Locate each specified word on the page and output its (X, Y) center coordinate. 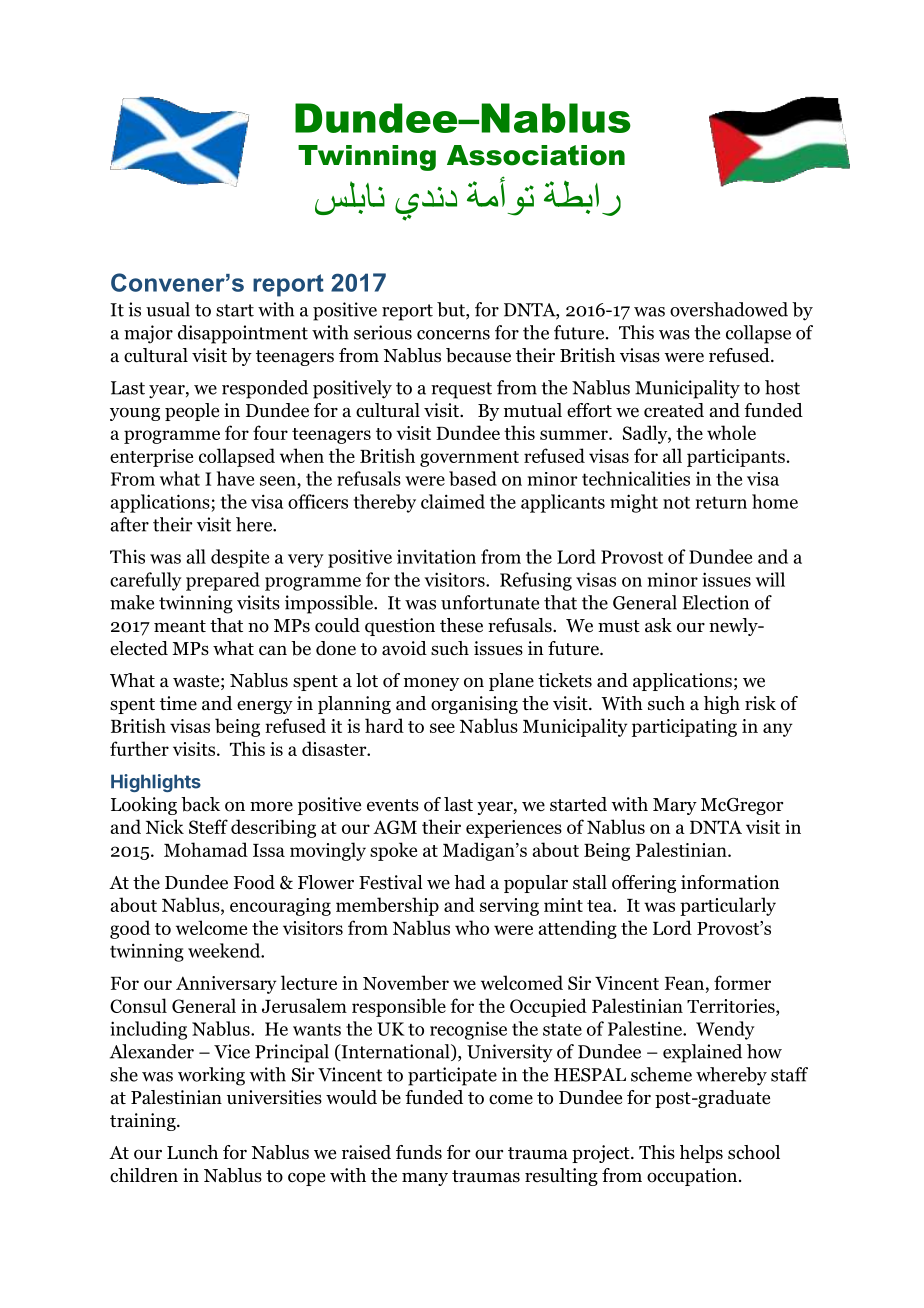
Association (536, 155)
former (742, 982)
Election (715, 602)
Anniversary (226, 985)
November (406, 982)
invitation (436, 556)
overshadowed (729, 309)
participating (684, 728)
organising (474, 705)
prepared (223, 581)
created (674, 410)
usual (168, 309)
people (192, 412)
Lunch (192, 1152)
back (200, 804)
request (461, 390)
